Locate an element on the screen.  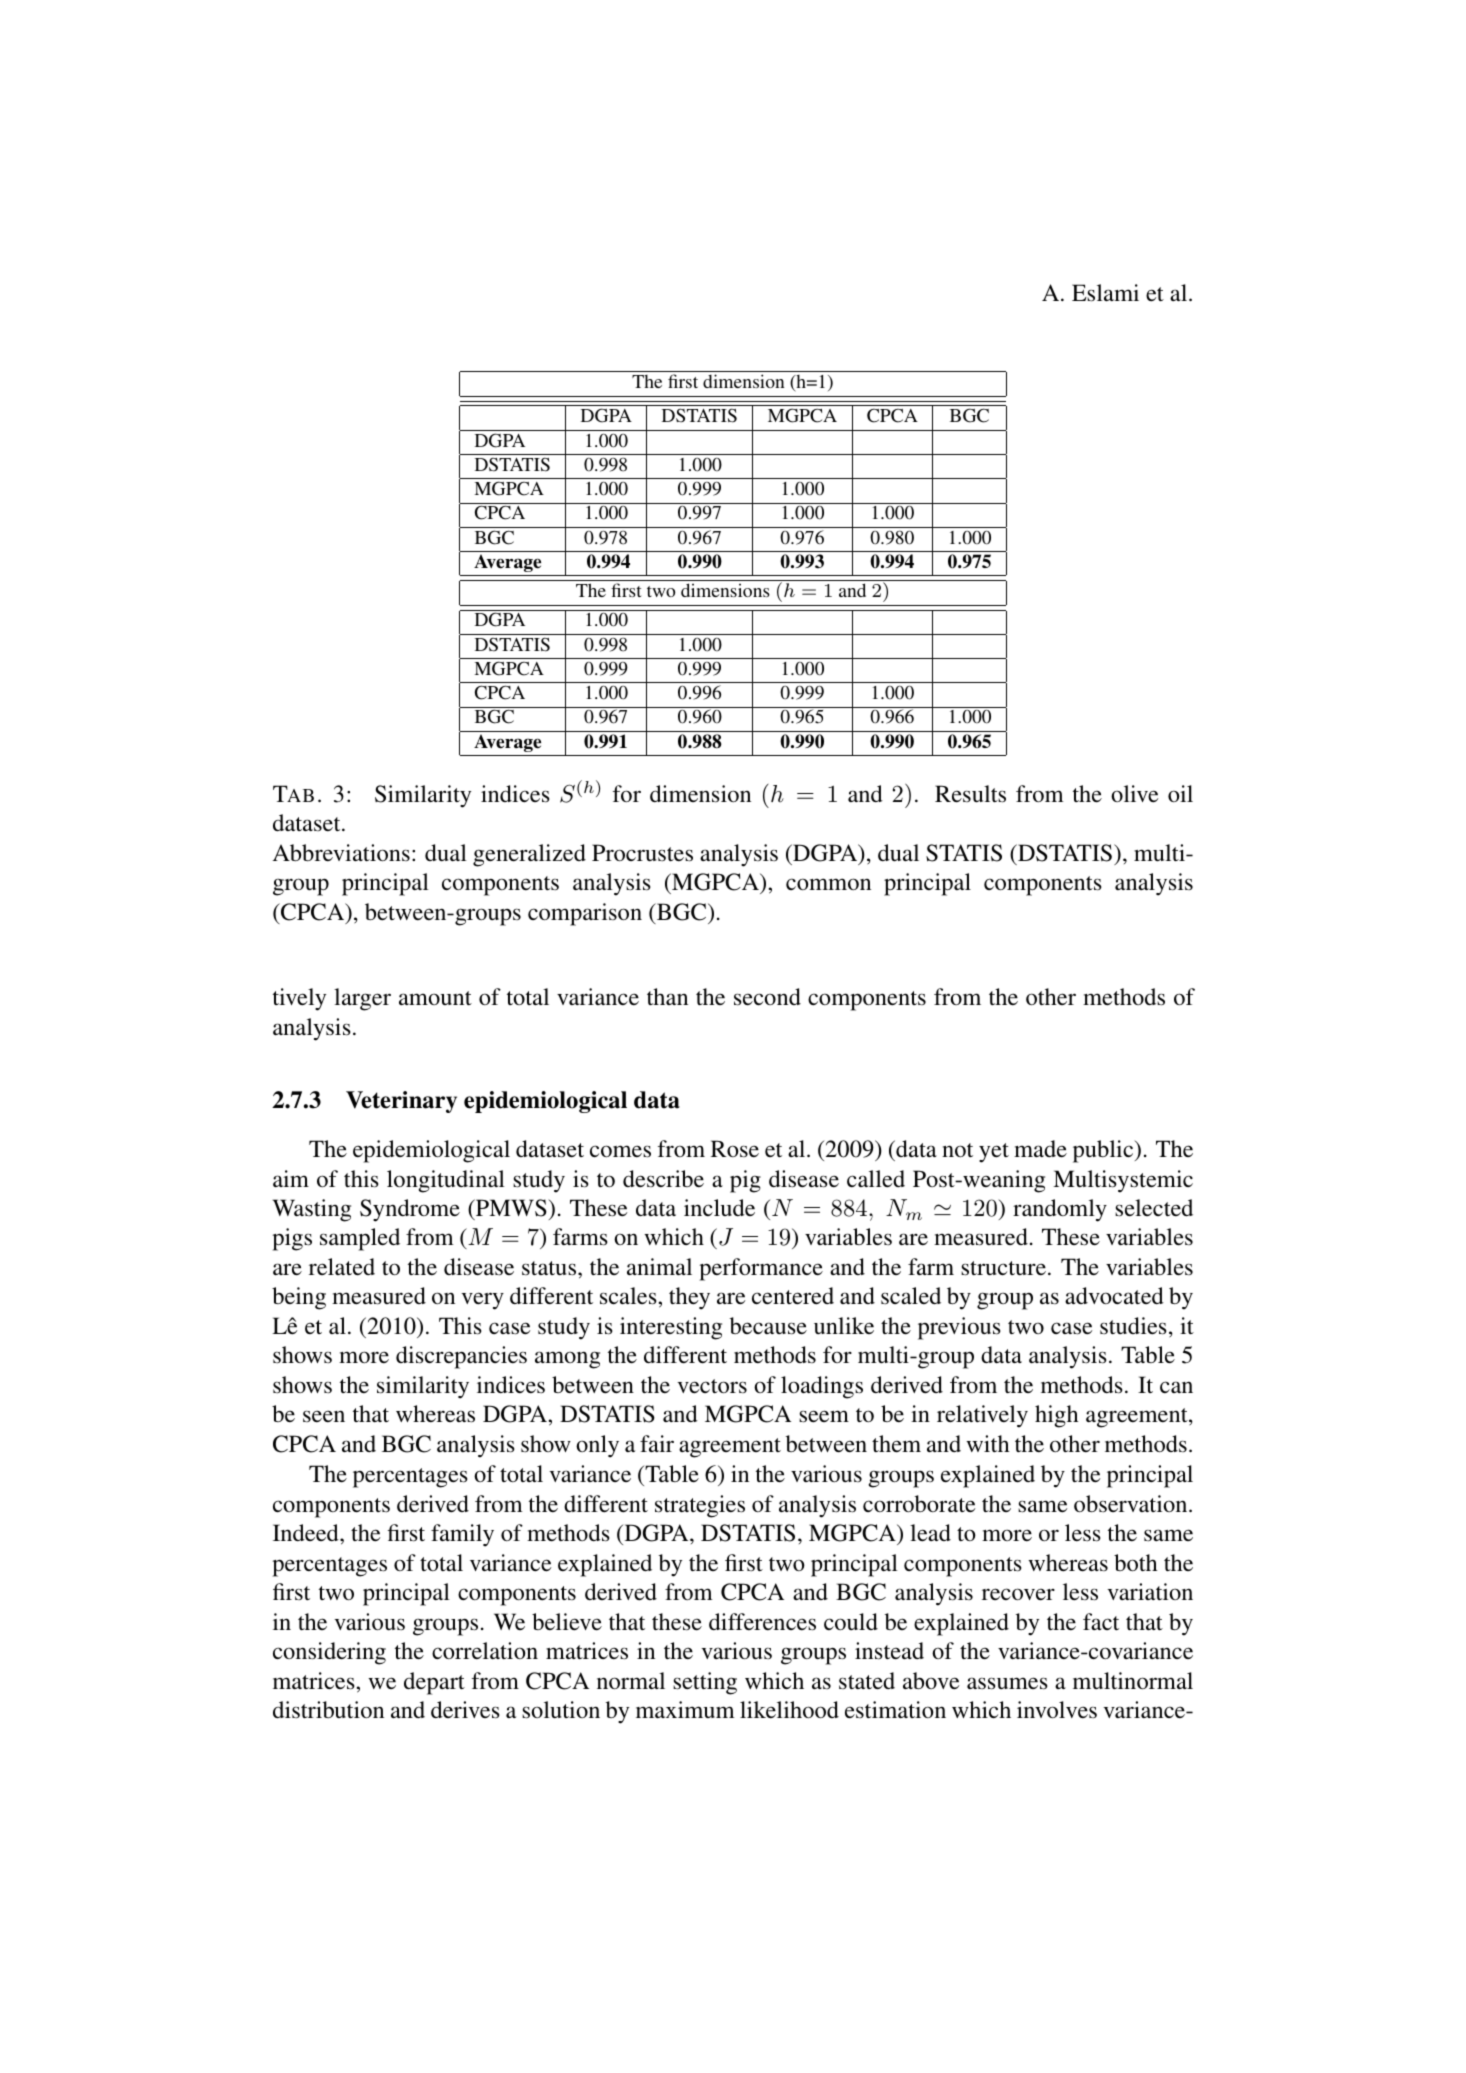
structure is located at coordinates (1003, 1268).
